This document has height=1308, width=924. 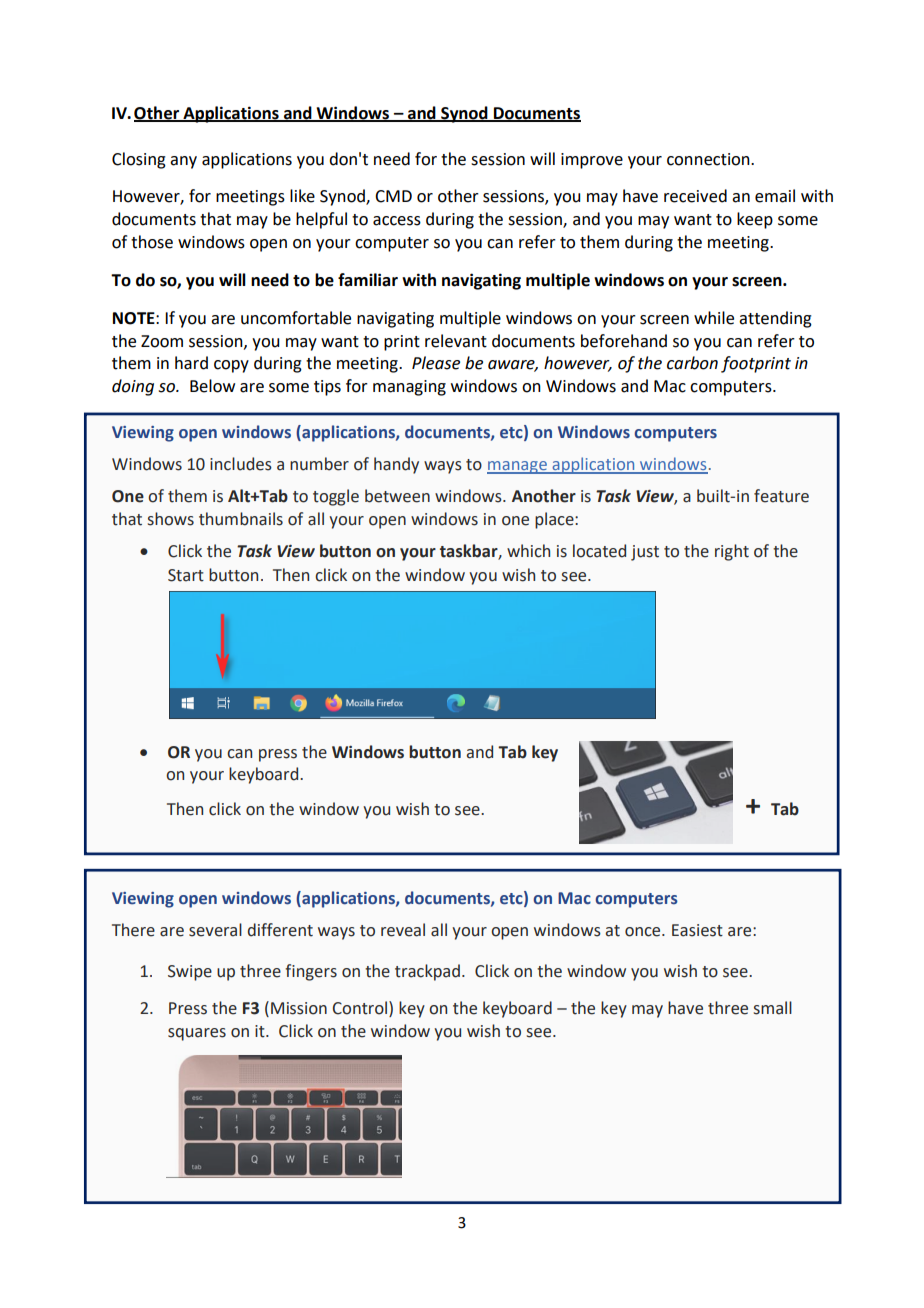 I want to click on right, so click(x=732, y=552).
